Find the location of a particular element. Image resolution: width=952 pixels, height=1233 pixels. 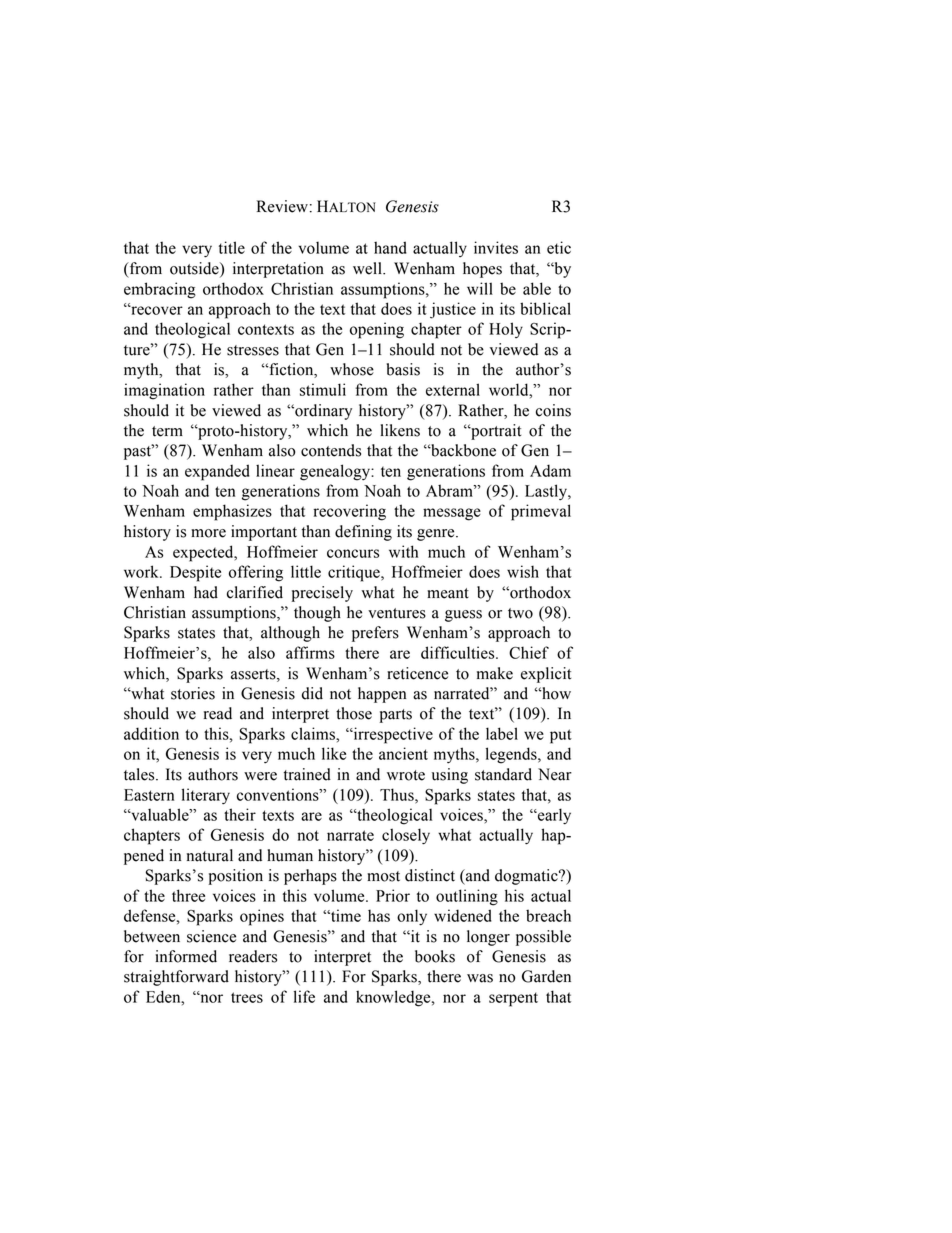

early is located at coordinates (553, 816).
